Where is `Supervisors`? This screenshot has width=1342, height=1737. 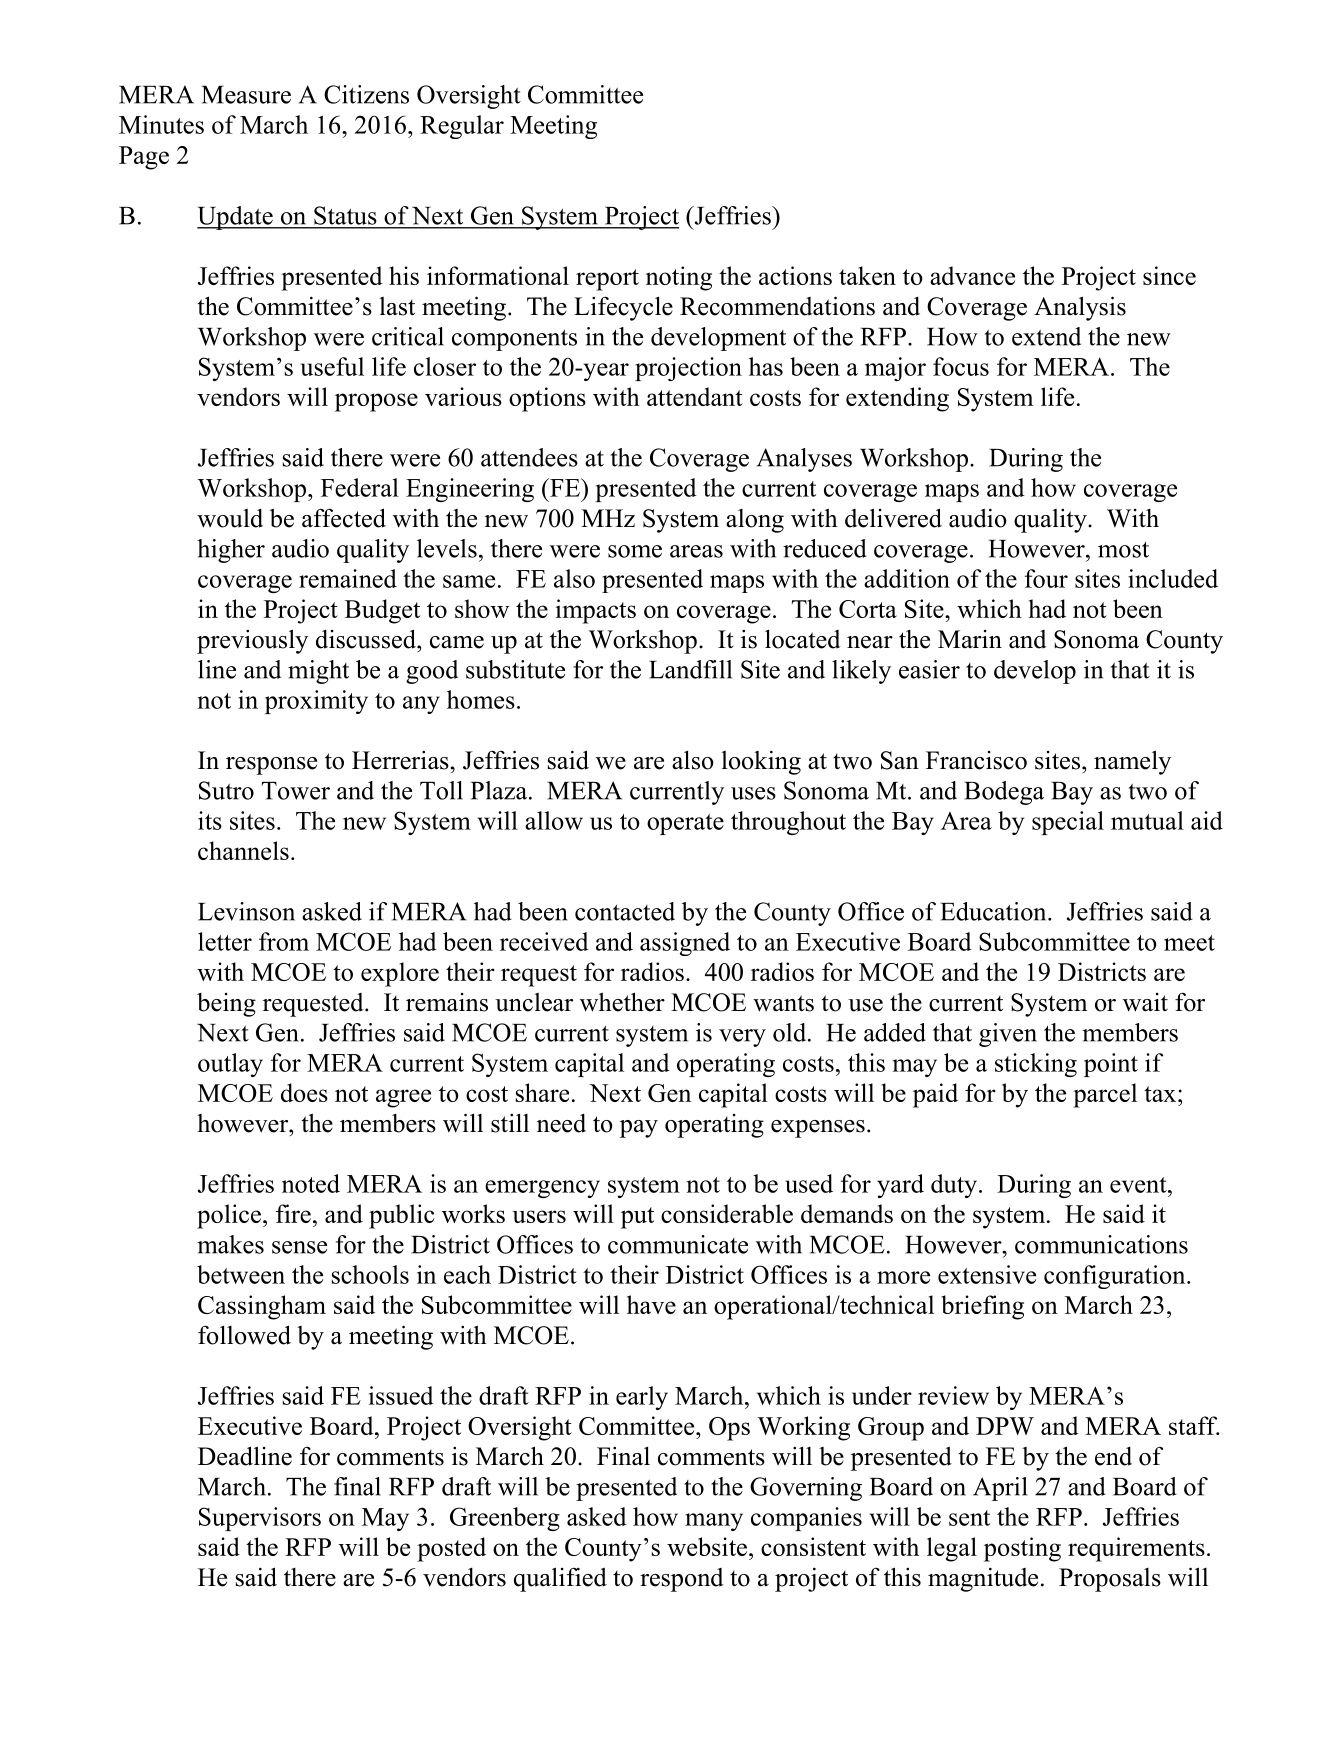
Supervisors is located at coordinates (260, 1519).
